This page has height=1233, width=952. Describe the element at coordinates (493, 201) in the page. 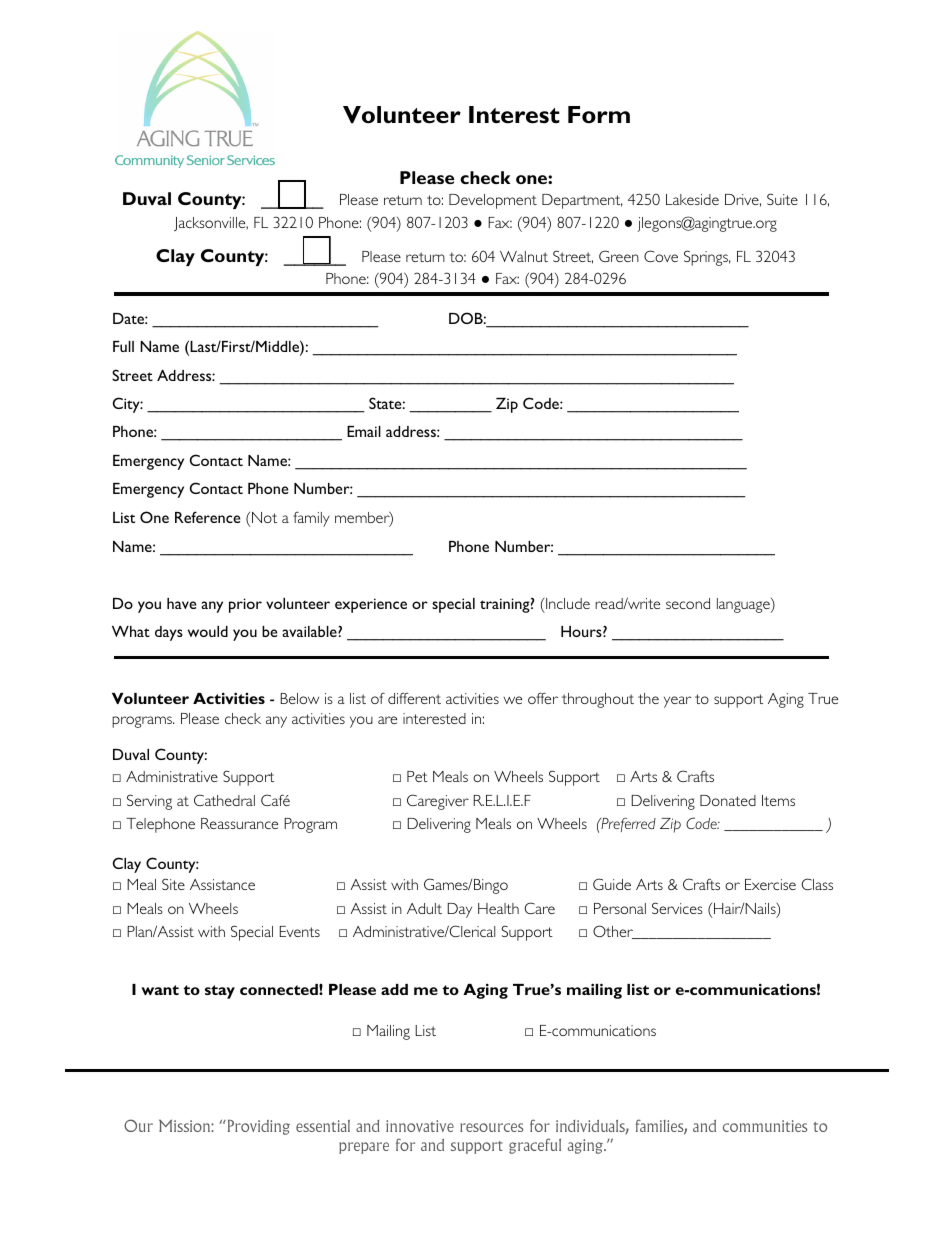

I see `Development` at that location.
